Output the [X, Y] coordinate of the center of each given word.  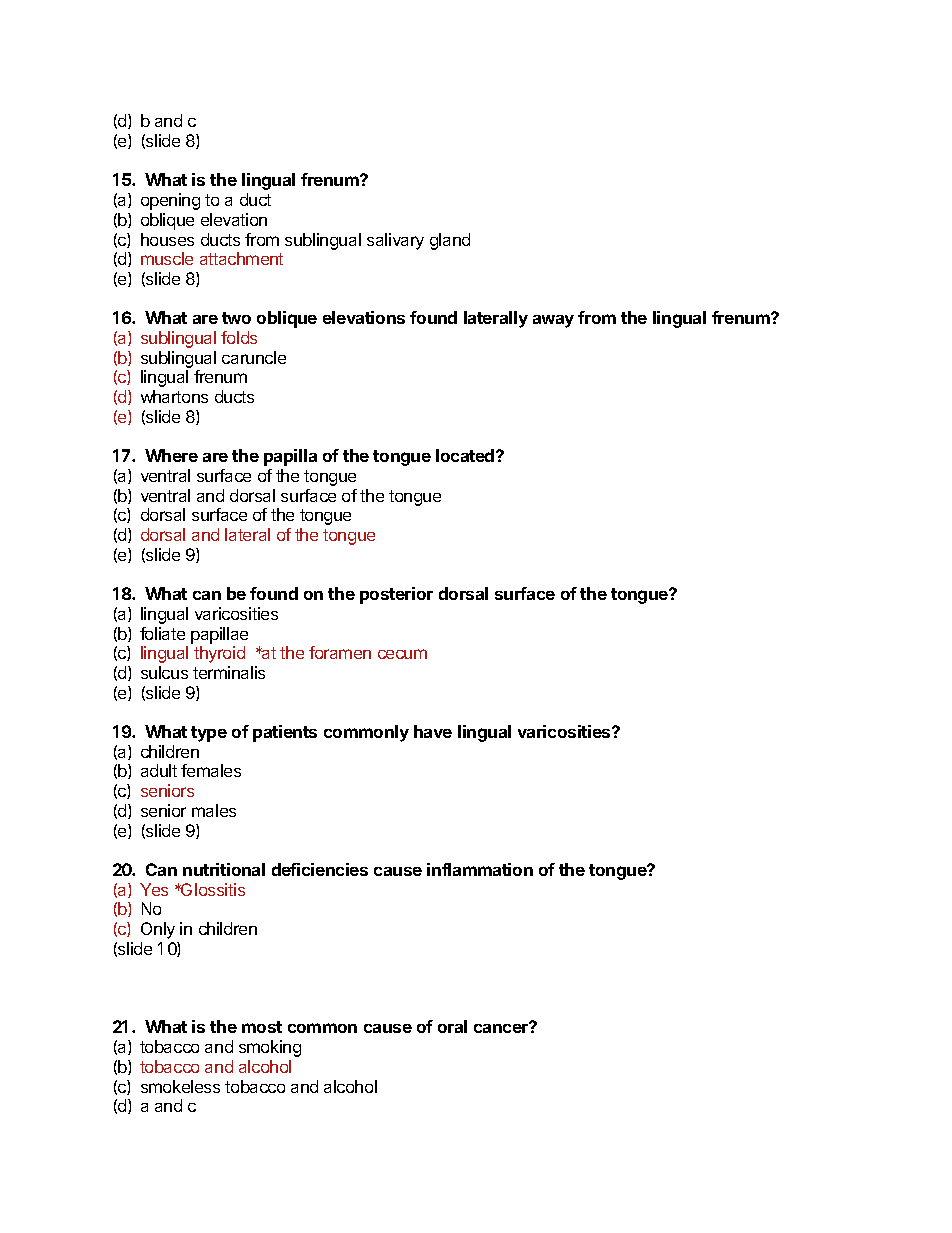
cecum [402, 654]
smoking [270, 1048]
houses [167, 239]
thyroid [219, 654]
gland [450, 241]
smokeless [180, 1086]
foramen [340, 652]
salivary [395, 241]
